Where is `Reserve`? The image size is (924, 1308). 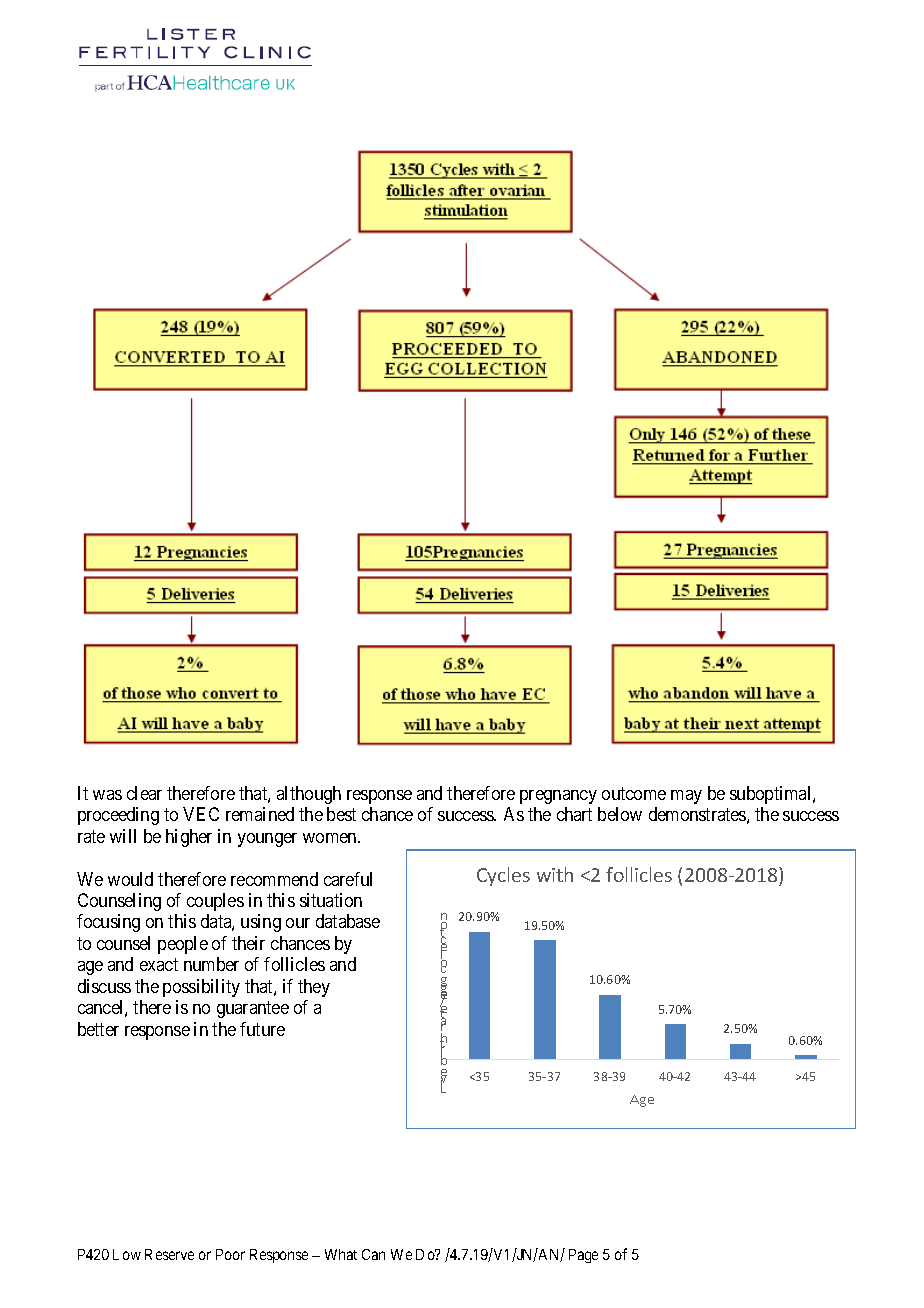 Reserve is located at coordinates (169, 1254).
